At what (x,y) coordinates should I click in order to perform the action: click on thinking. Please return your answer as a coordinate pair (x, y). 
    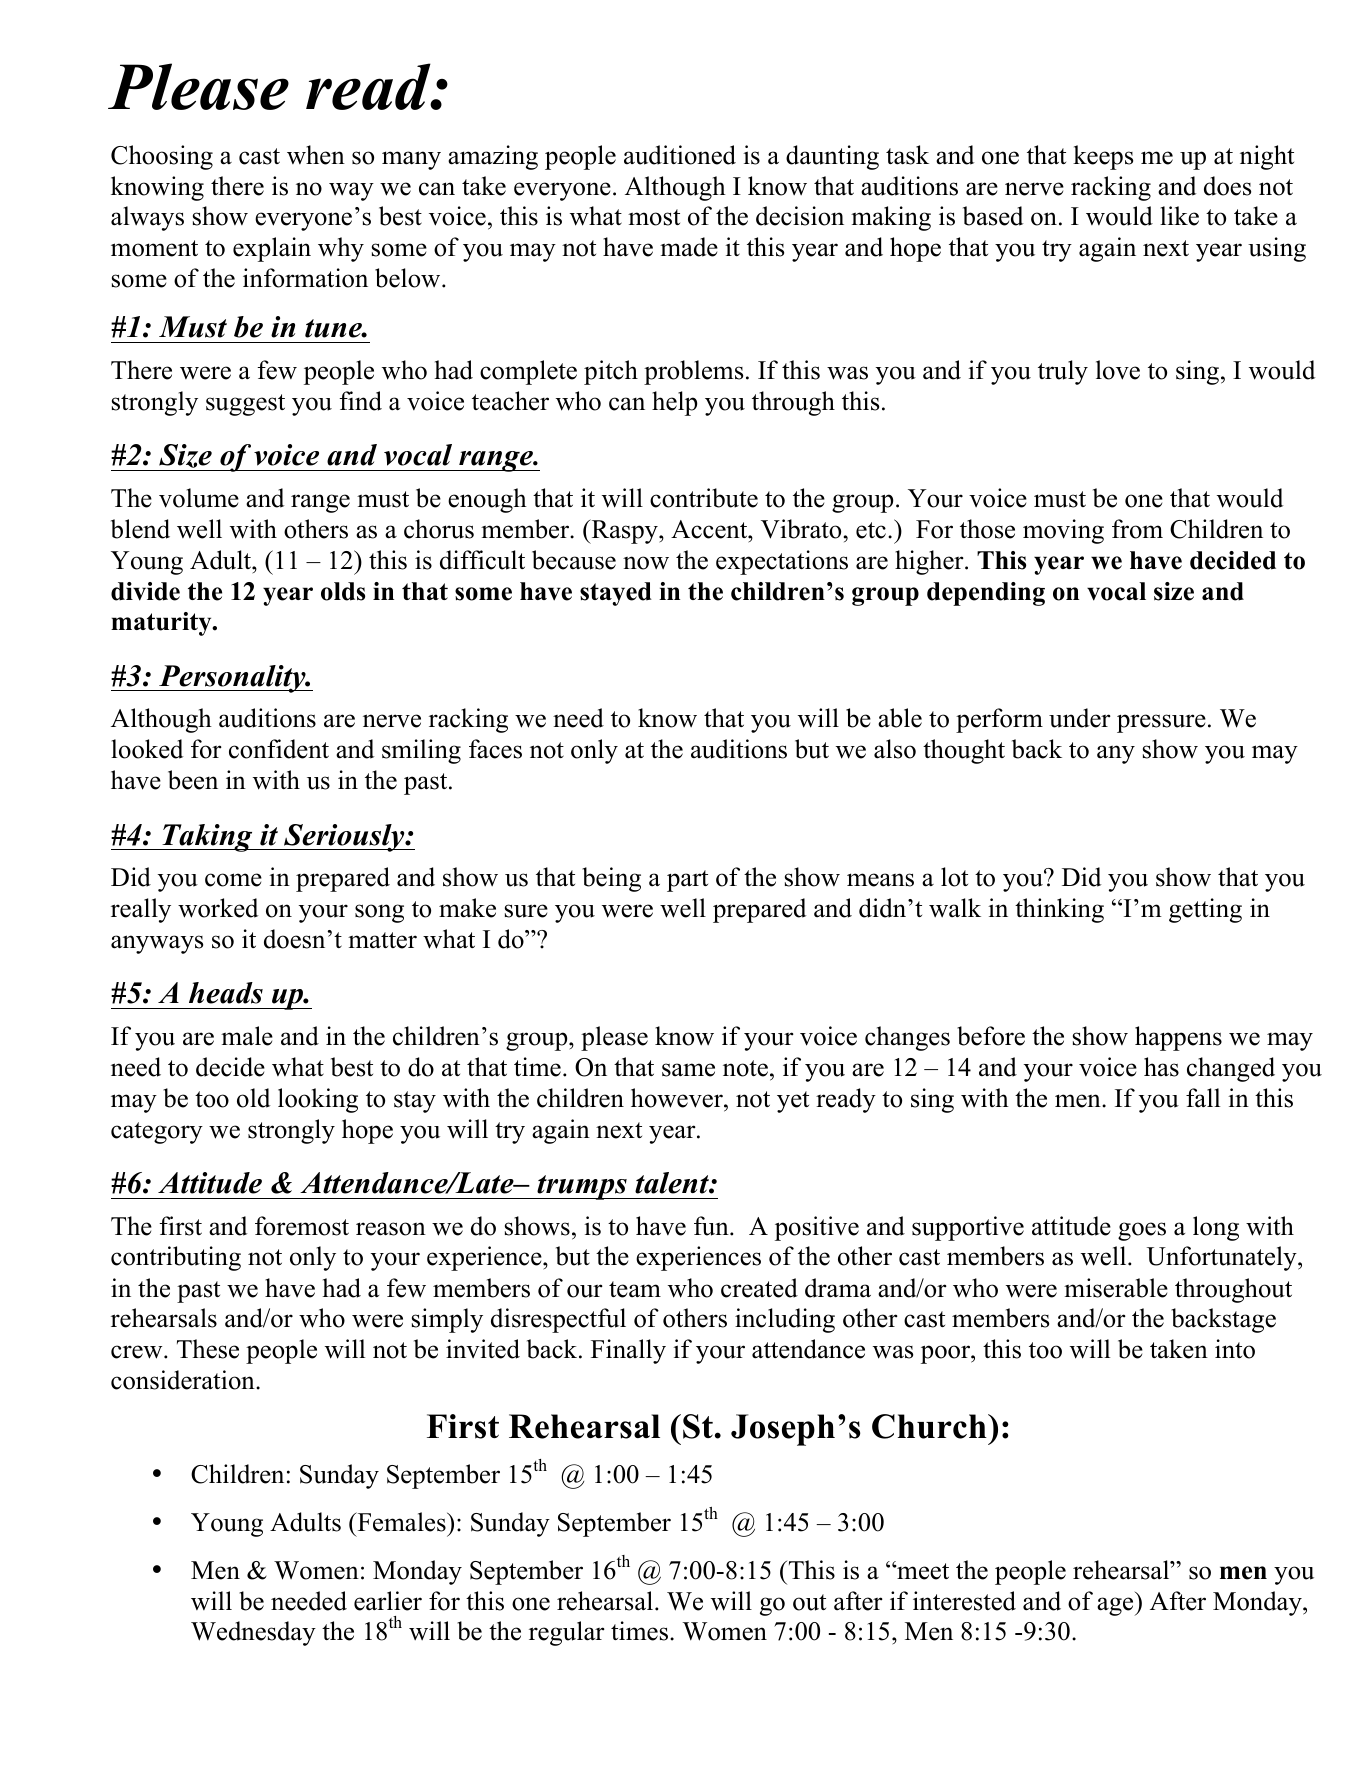
    Looking at the image, I should click on (1059, 910).
